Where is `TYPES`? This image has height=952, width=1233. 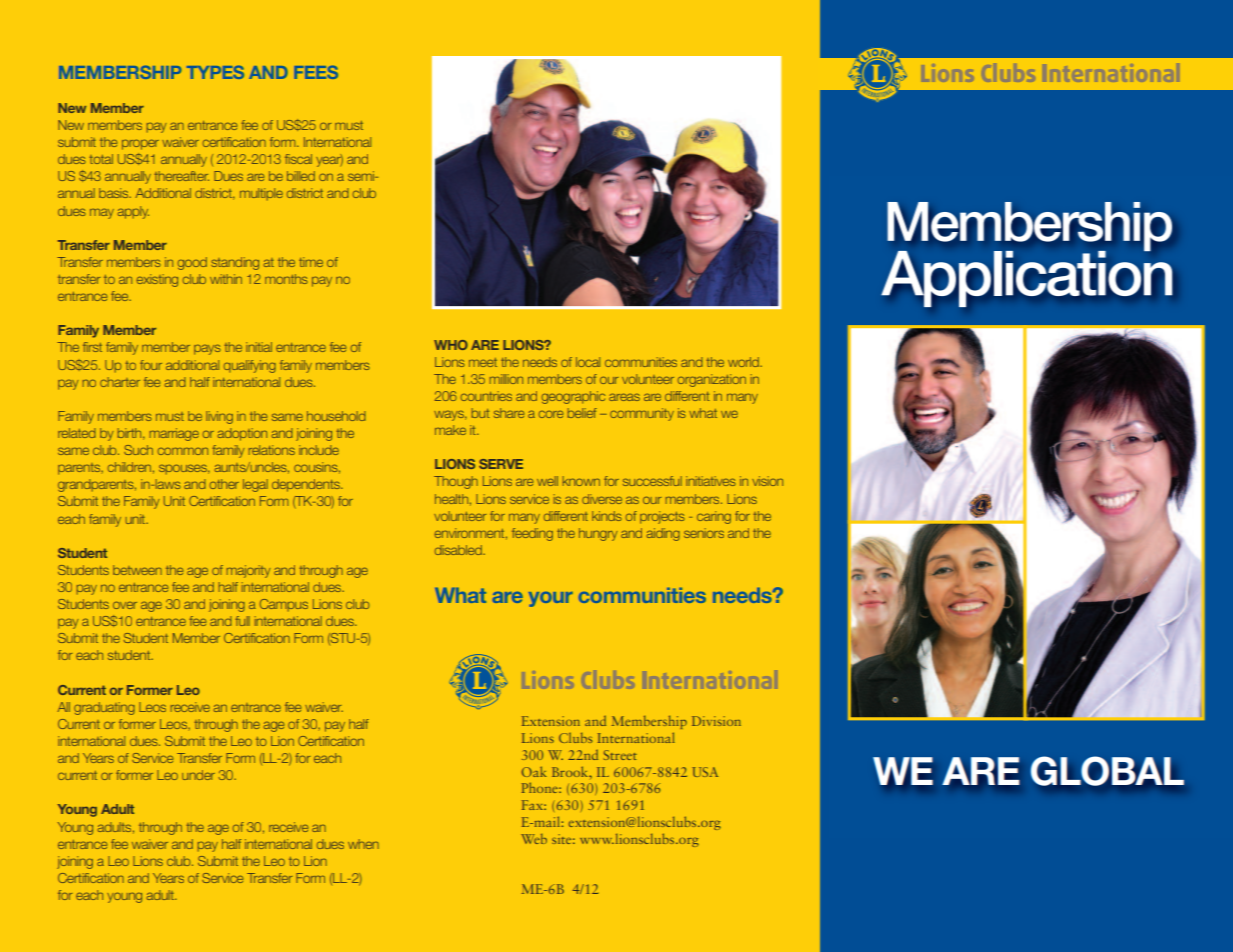
TYPES is located at coordinates (215, 72).
